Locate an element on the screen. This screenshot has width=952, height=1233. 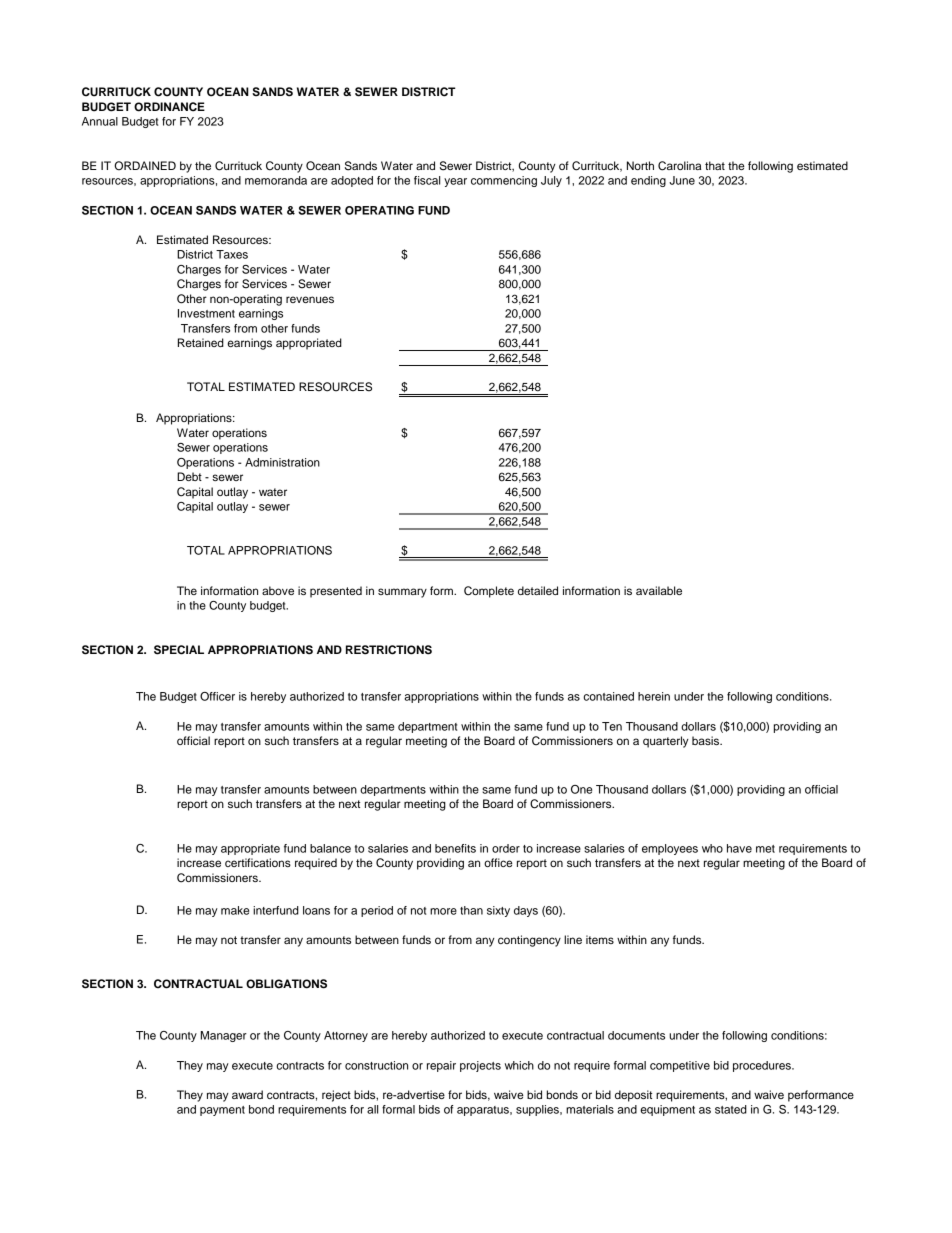
fiscal is located at coordinates (427, 180).
